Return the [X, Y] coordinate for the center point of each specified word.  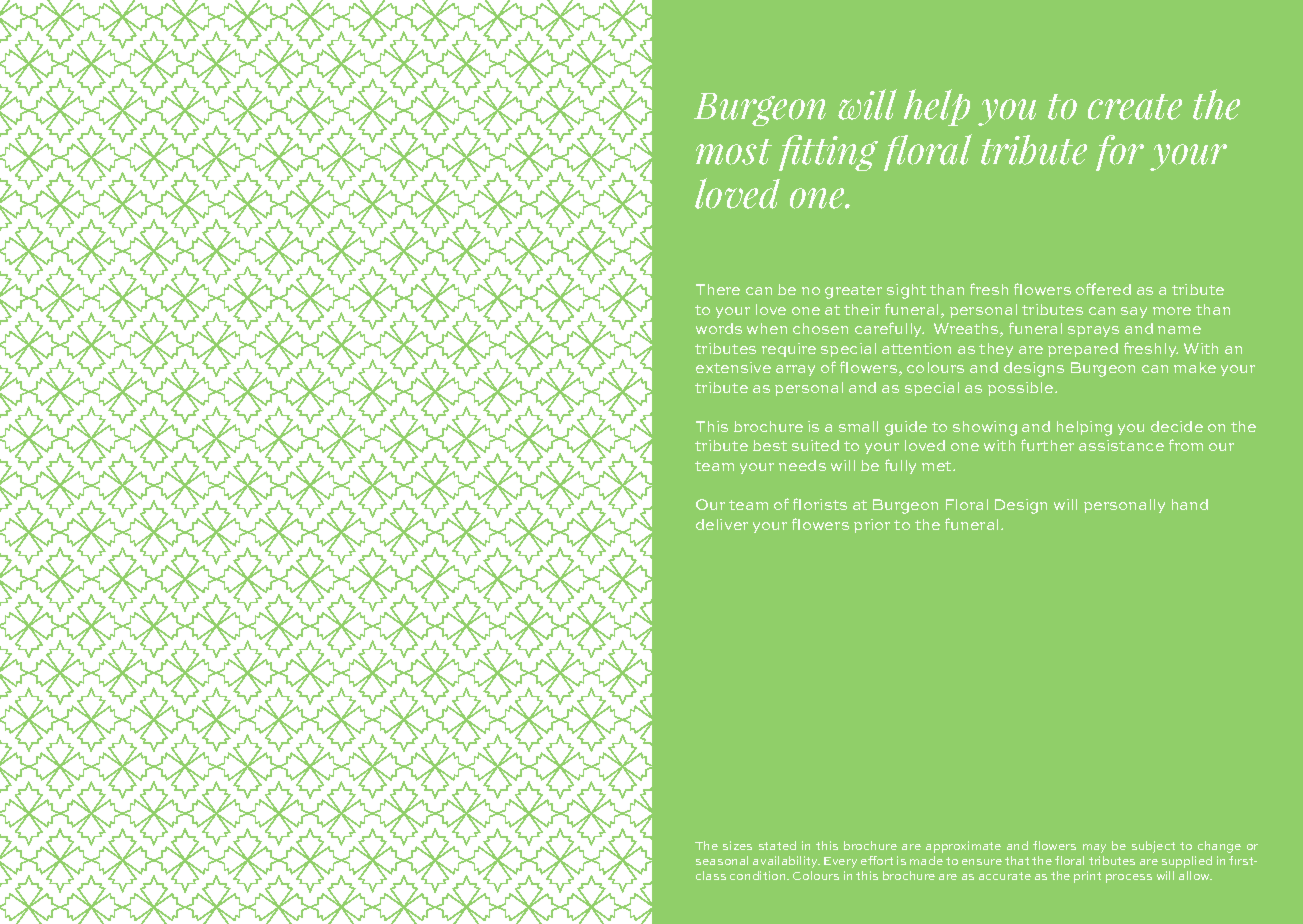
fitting [828, 153]
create [1135, 107]
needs [802, 465]
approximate [963, 847]
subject [1153, 847]
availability [786, 862]
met [938, 466]
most [734, 152]
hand [1190, 504]
